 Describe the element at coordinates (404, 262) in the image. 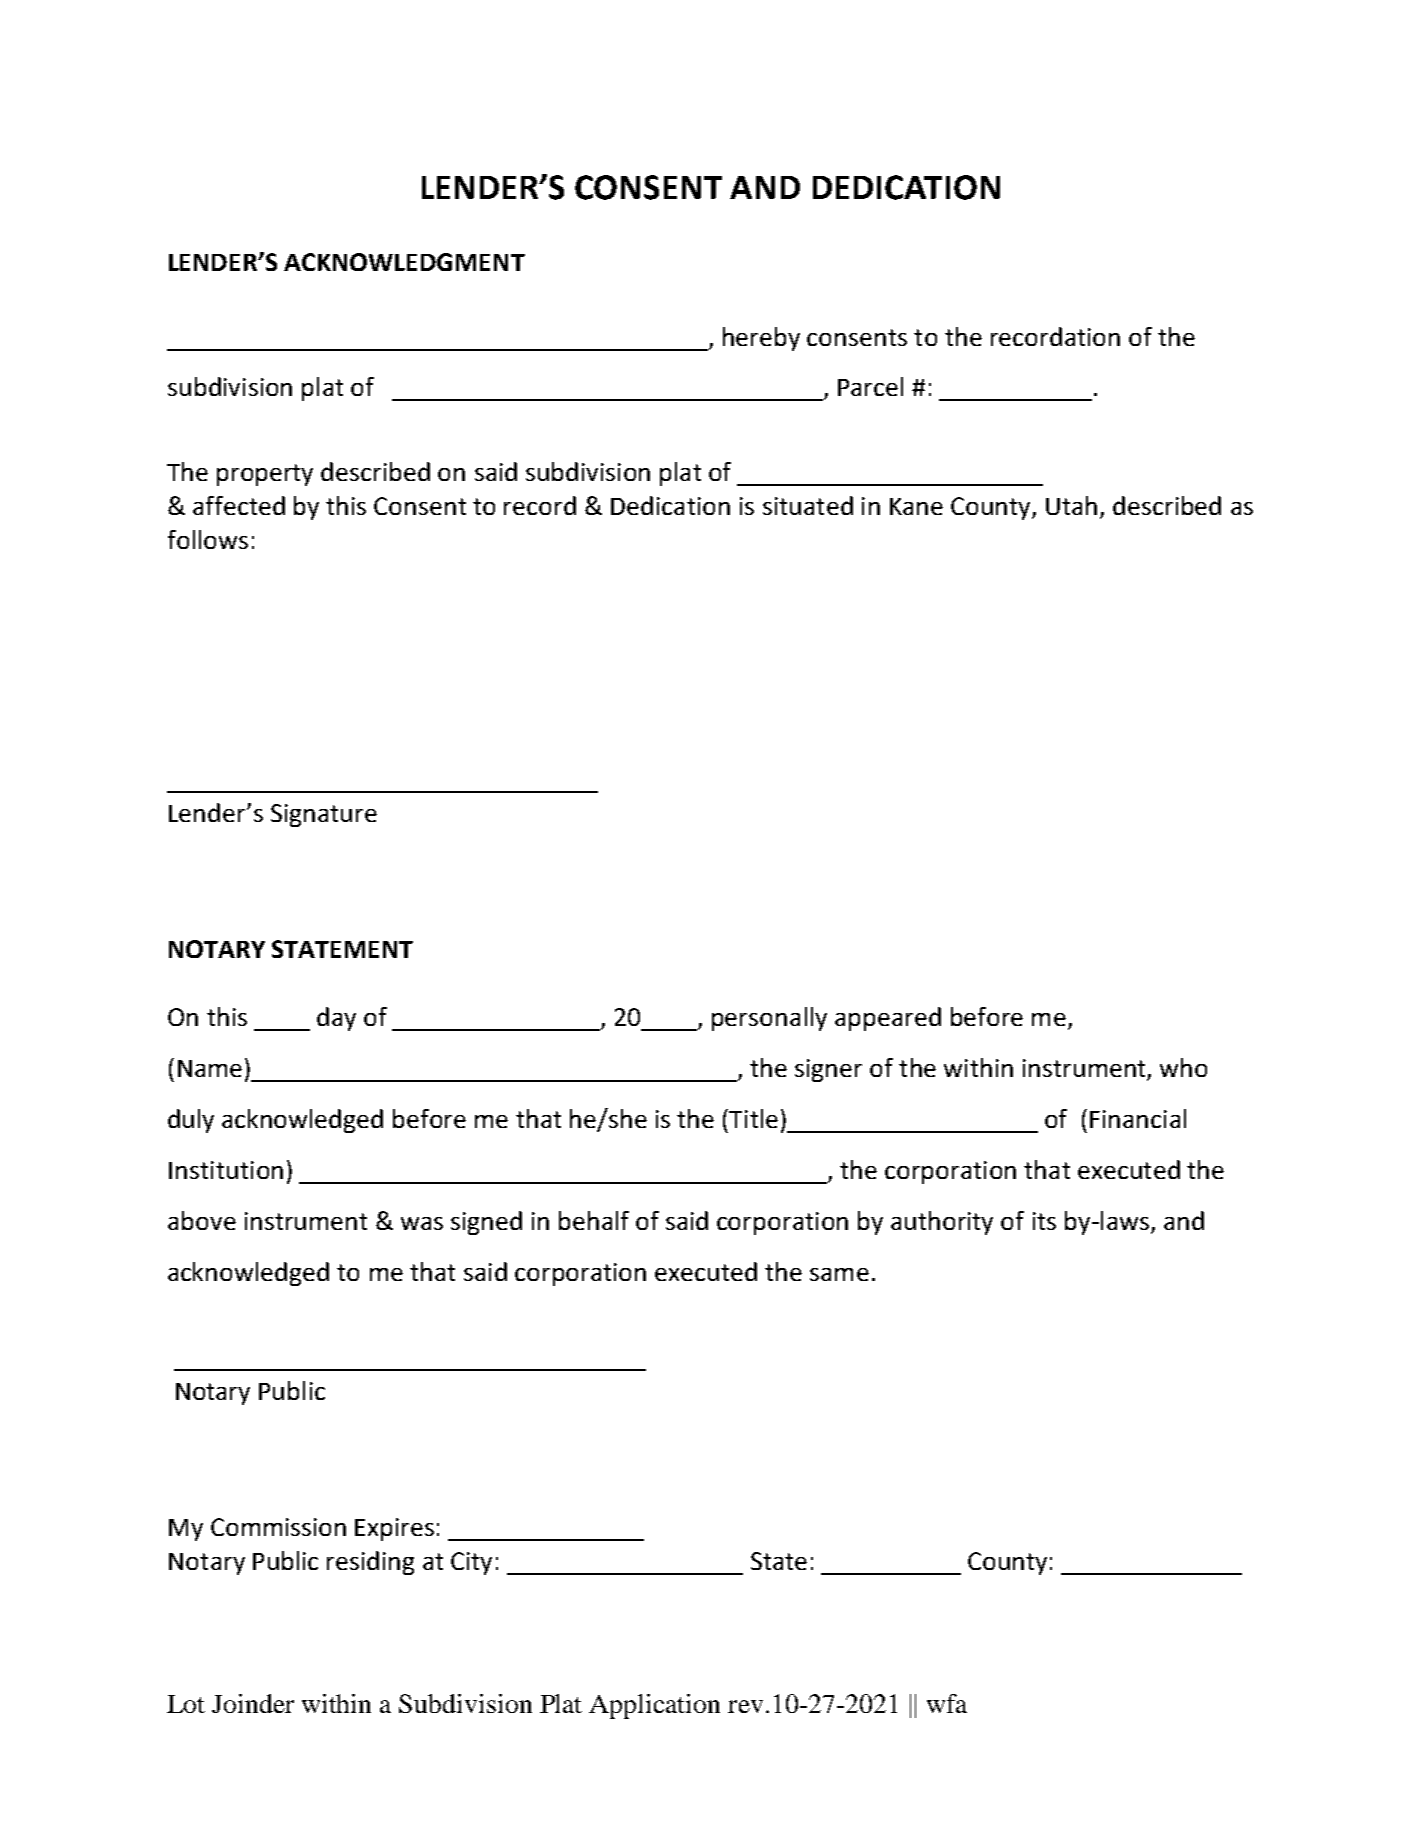

I see `ACKNOWLEDGMENT` at that location.
